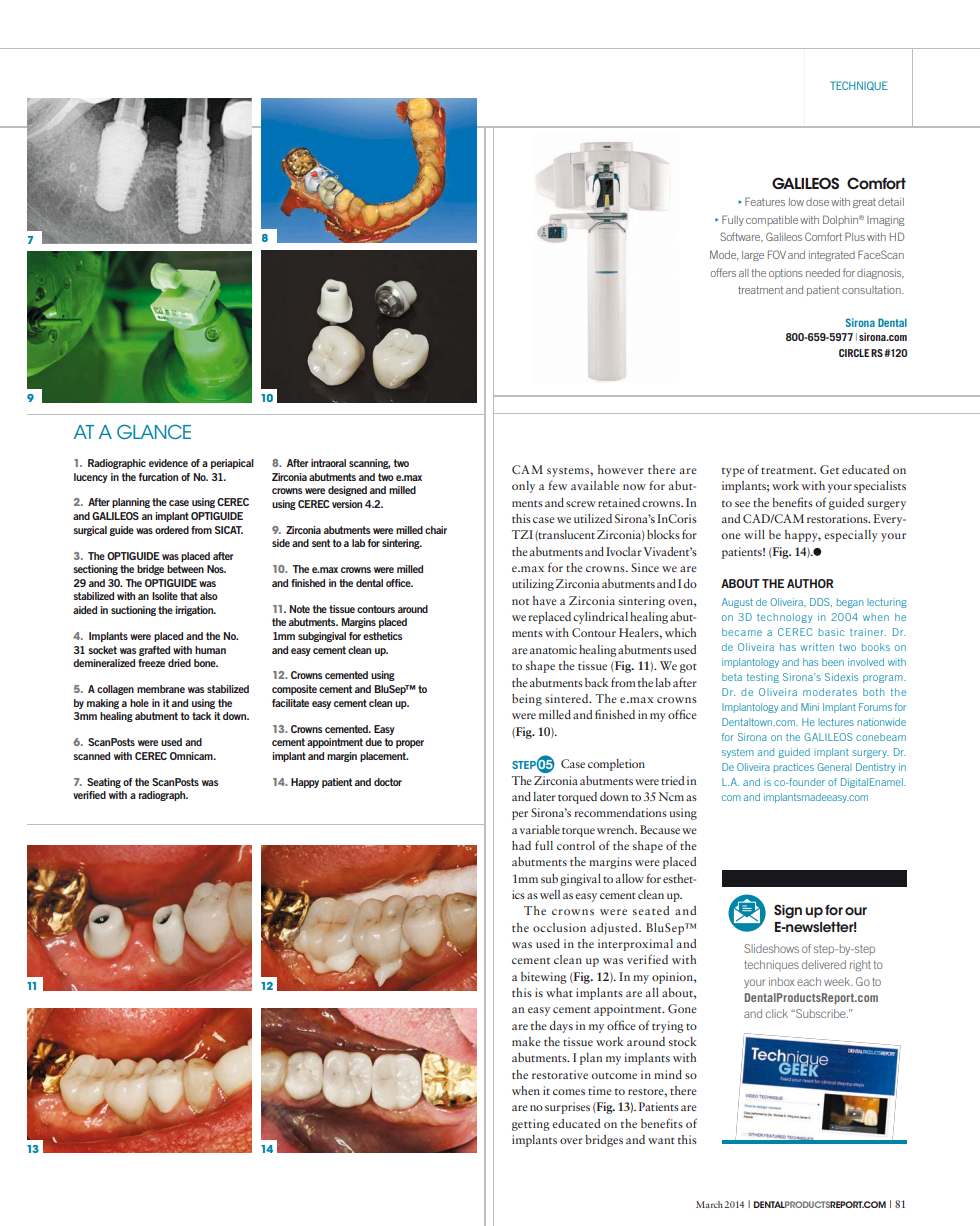 Image resolution: width=980 pixels, height=1226 pixels. Describe the element at coordinates (709, 1204) in the screenshot. I see `March` at that location.
